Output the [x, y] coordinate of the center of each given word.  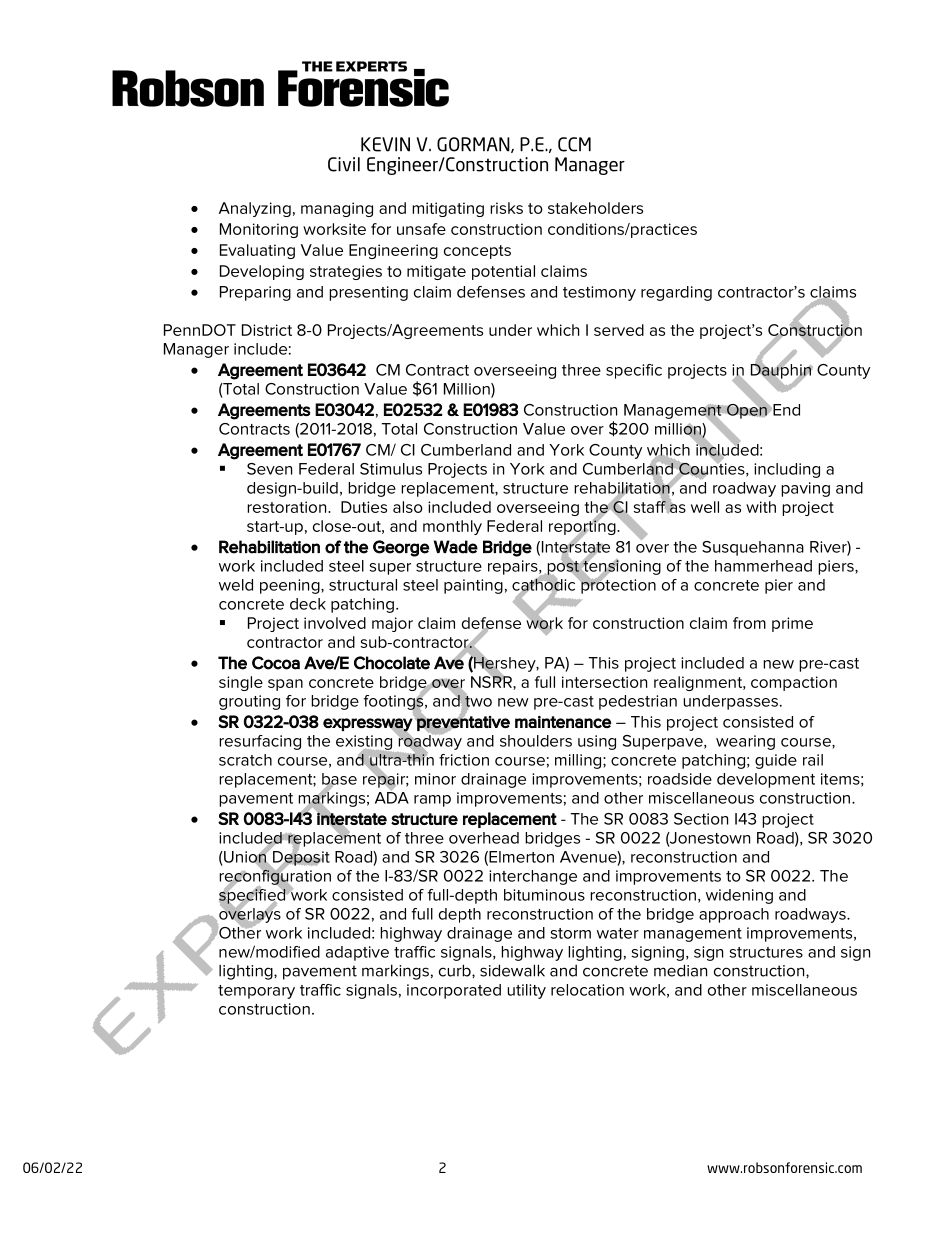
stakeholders [595, 208]
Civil [344, 164]
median [680, 970]
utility [526, 991]
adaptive [357, 953]
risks [506, 208]
